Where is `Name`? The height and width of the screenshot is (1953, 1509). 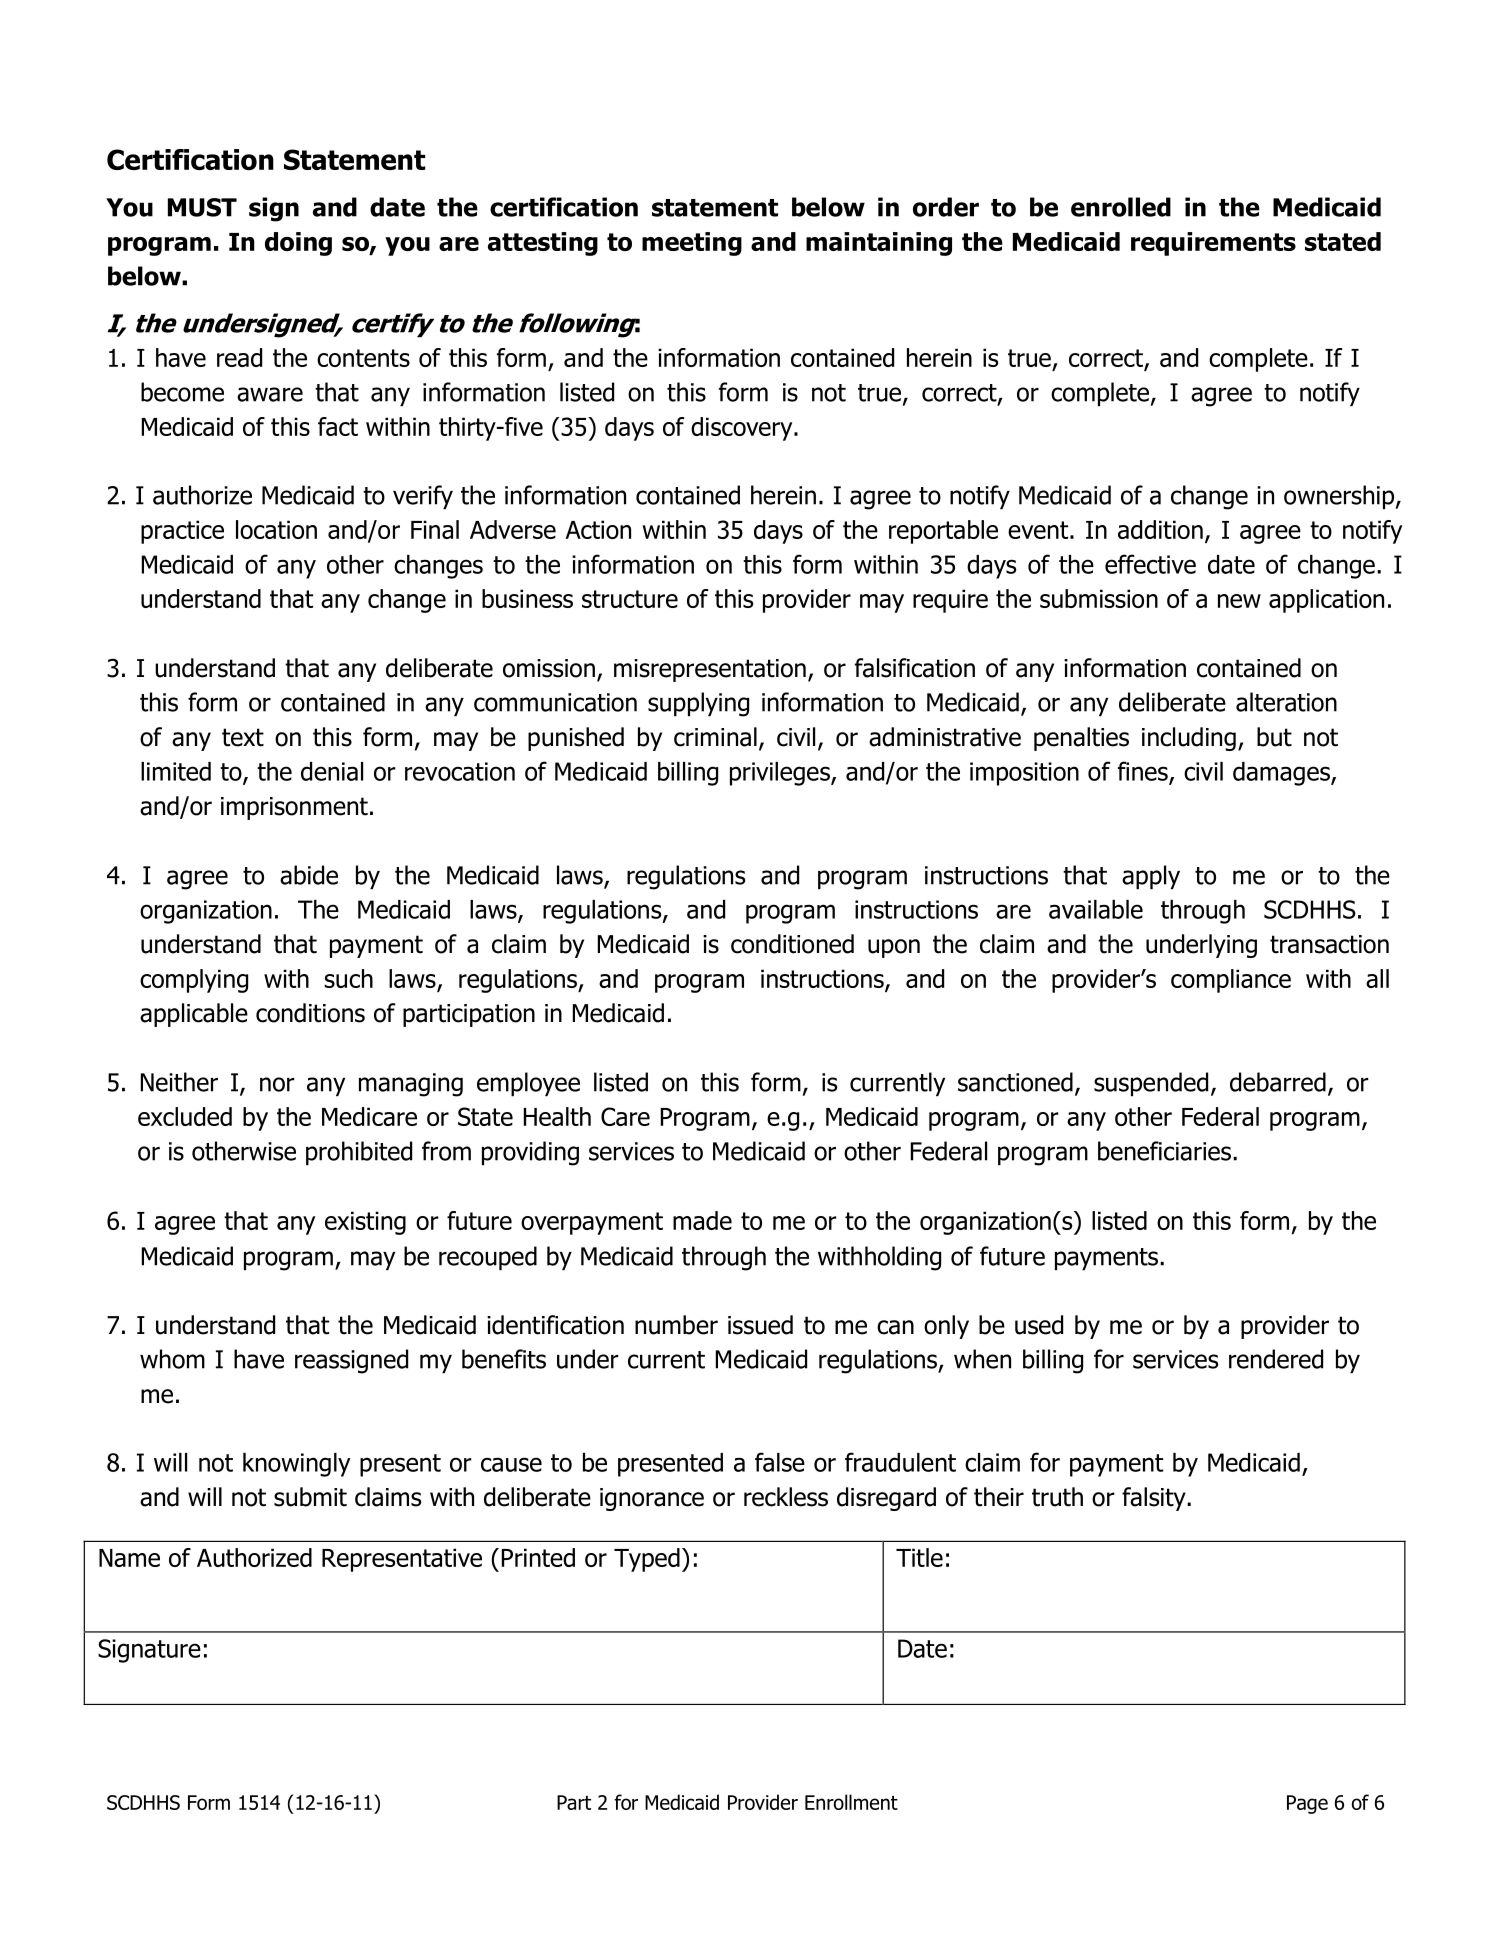
Name is located at coordinates (129, 1558).
